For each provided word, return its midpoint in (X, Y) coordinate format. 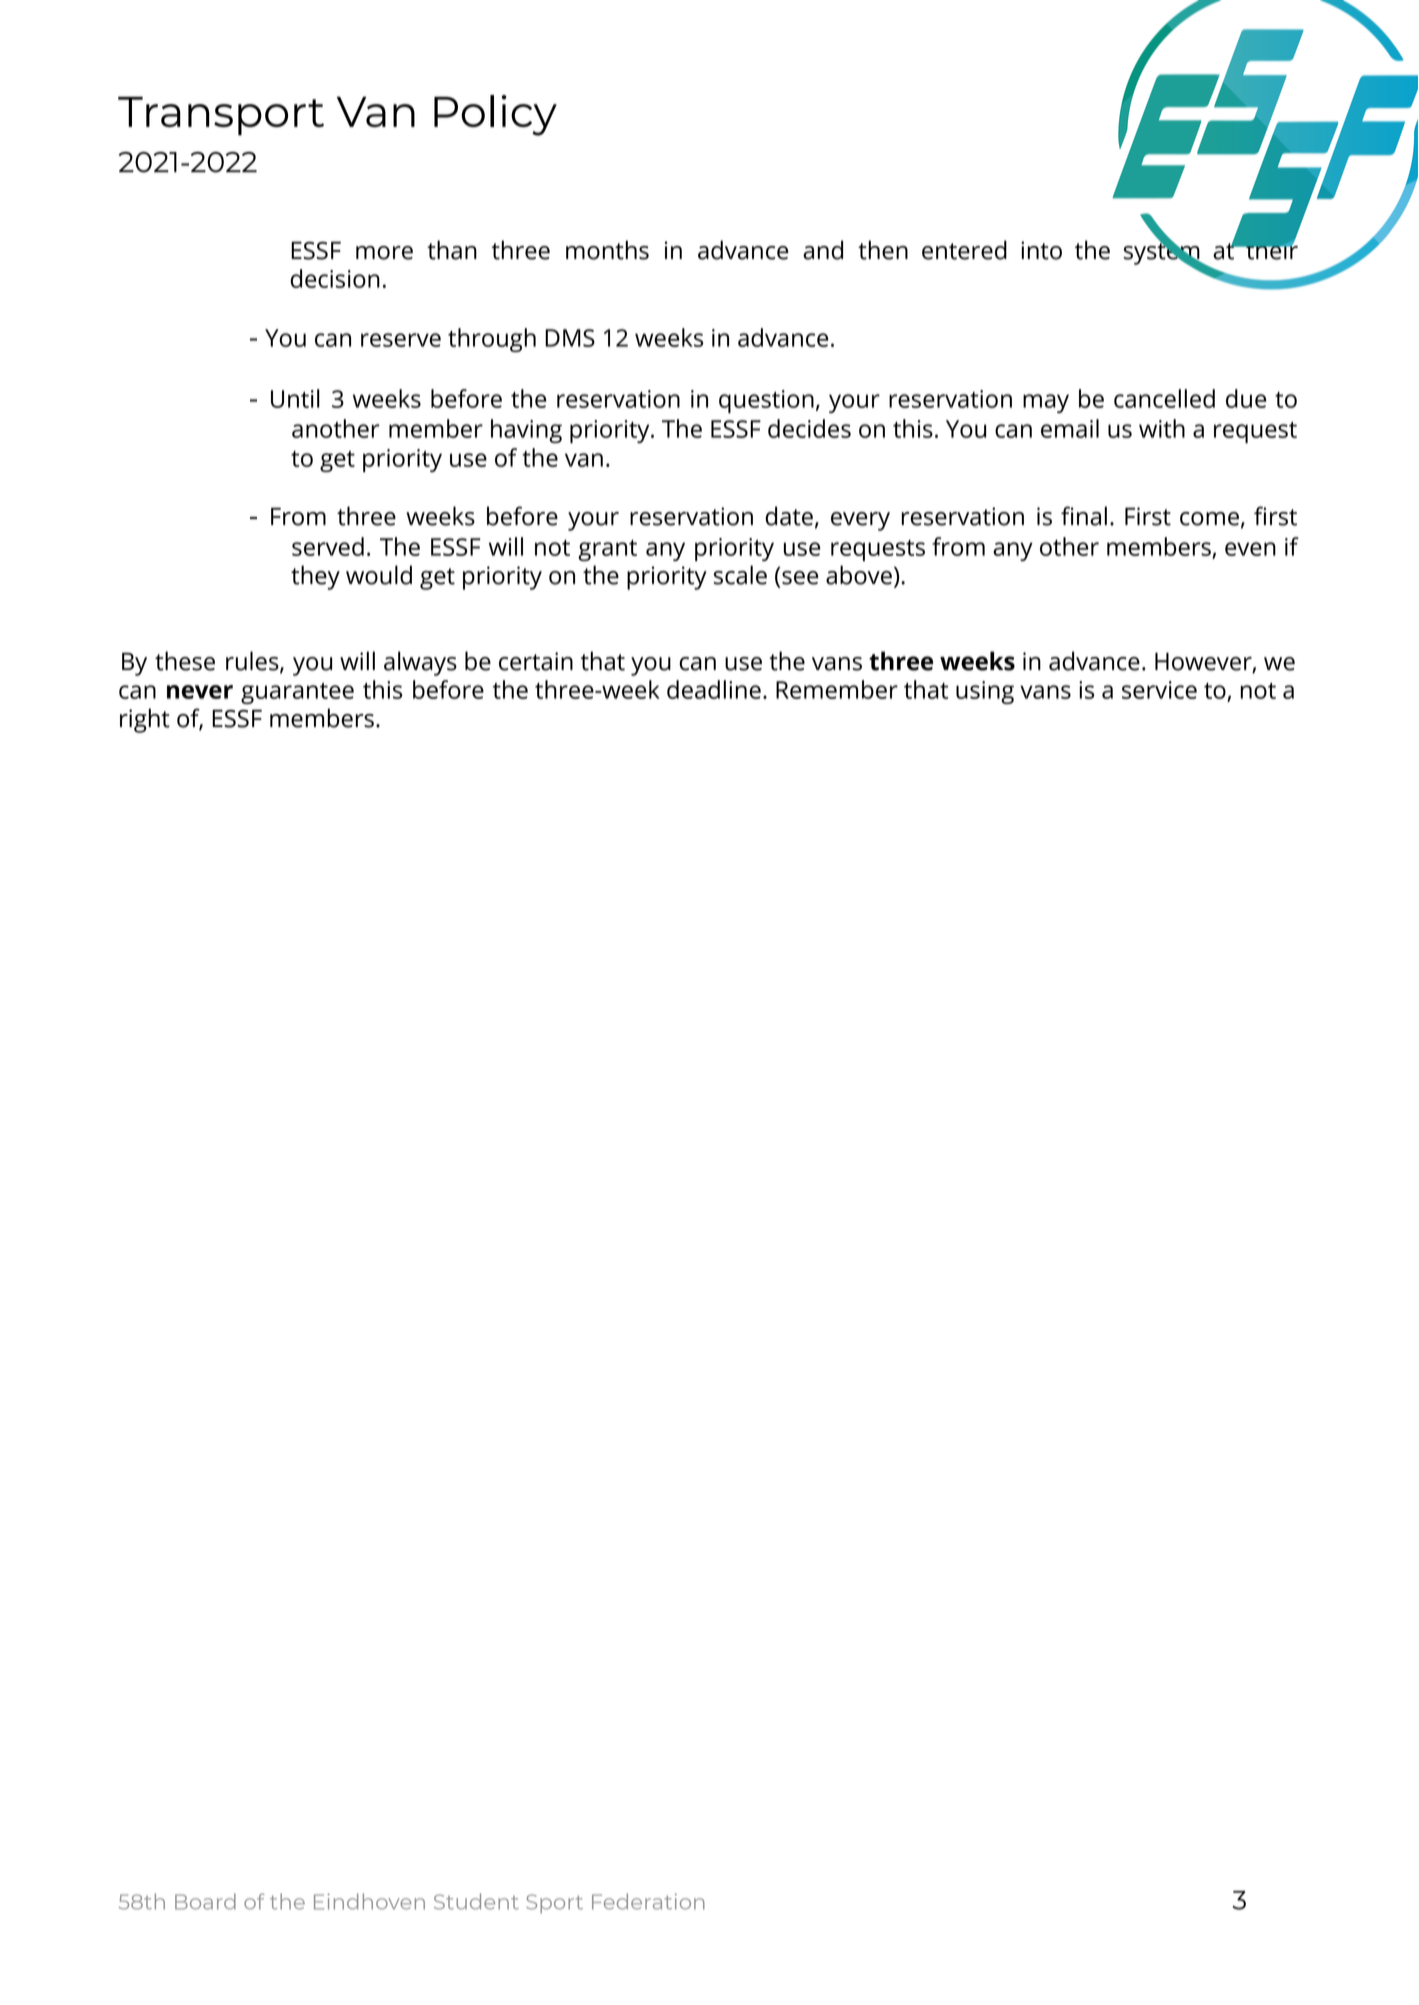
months (607, 250)
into (1041, 250)
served (328, 546)
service (1159, 690)
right (145, 720)
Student (476, 1901)
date (789, 516)
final (1084, 516)
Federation (648, 1901)
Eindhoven (369, 1901)
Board (205, 1901)
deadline (714, 689)
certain (536, 661)
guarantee (297, 693)
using (985, 692)
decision (335, 278)
